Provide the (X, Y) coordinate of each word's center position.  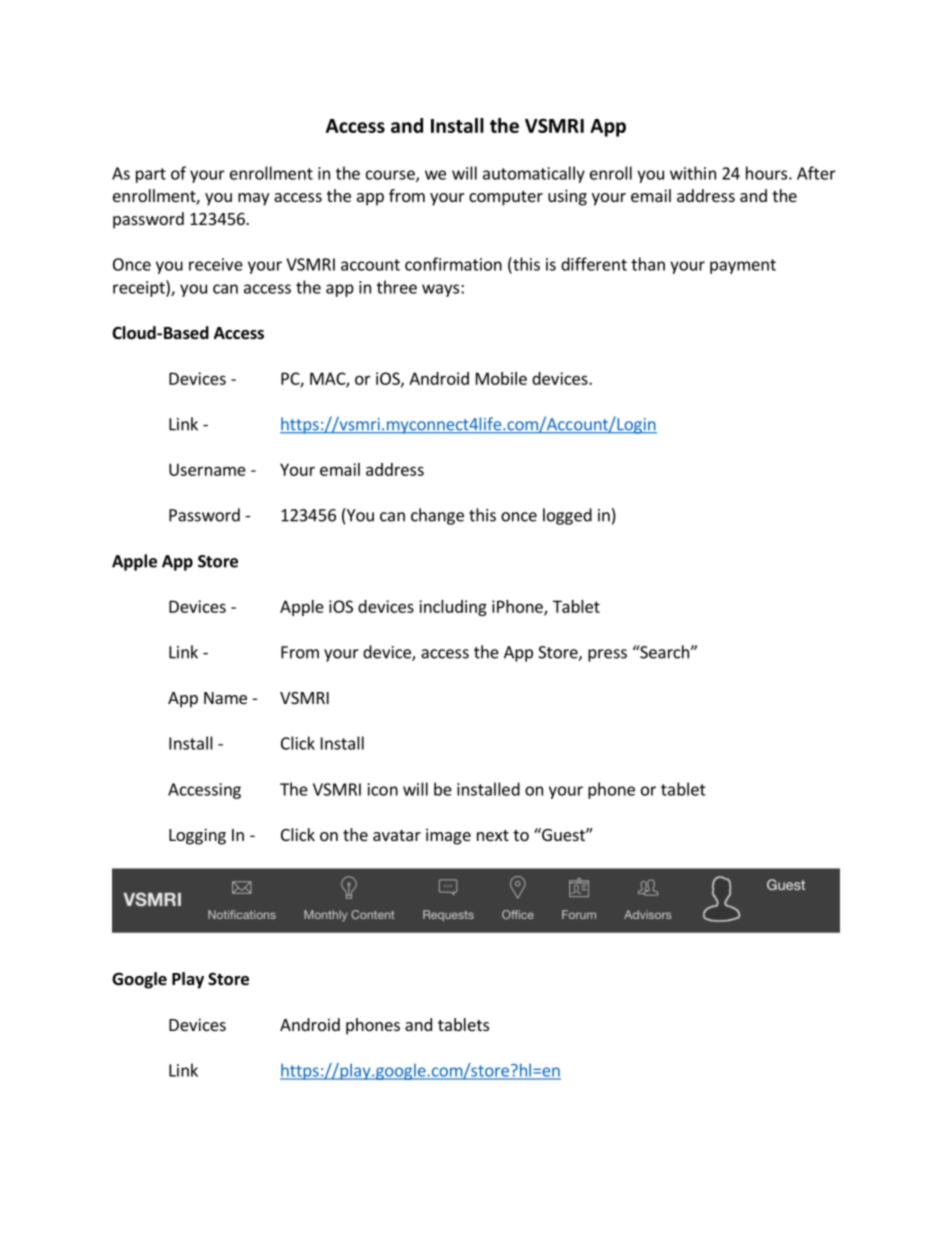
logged (567, 516)
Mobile (501, 378)
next (493, 835)
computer (506, 198)
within (693, 173)
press (607, 655)
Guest (563, 834)
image (448, 836)
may (253, 199)
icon (383, 789)
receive (216, 264)
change (437, 516)
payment (743, 266)
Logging (197, 836)
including (453, 608)
